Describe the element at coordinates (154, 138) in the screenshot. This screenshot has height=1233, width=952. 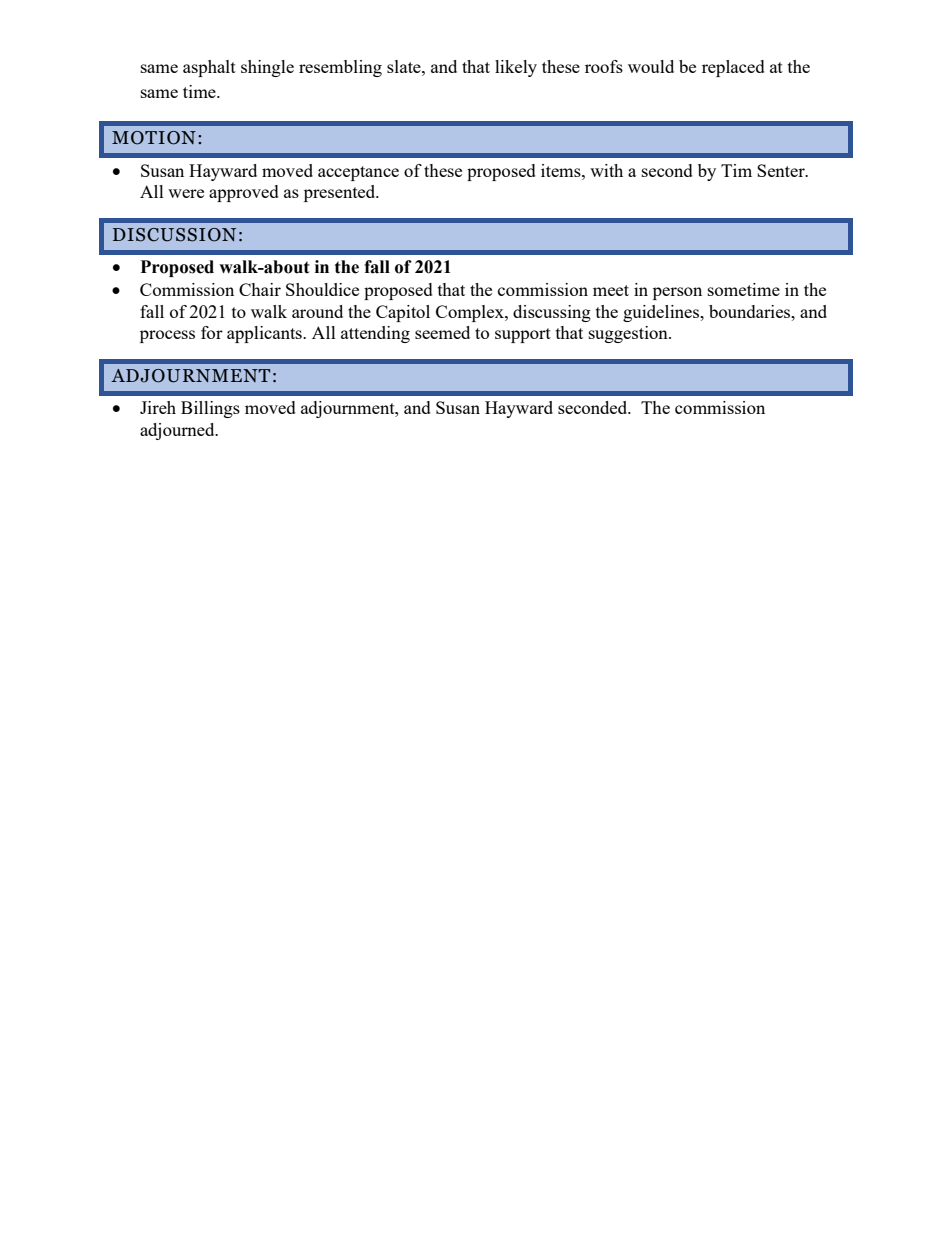
I see `MOTION` at that location.
